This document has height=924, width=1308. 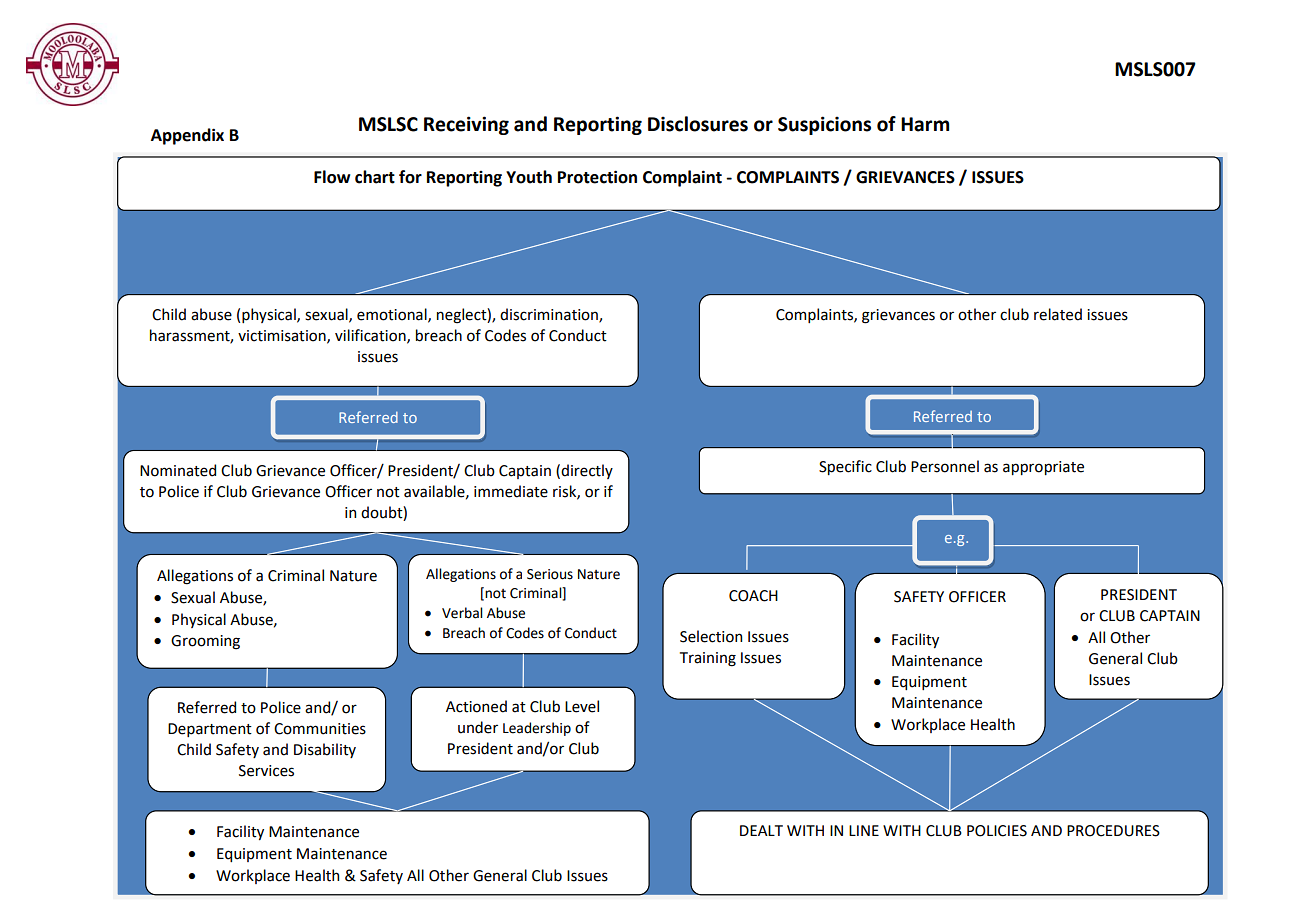 What do you see at coordinates (511, 491) in the document?
I see `immediate` at bounding box center [511, 491].
